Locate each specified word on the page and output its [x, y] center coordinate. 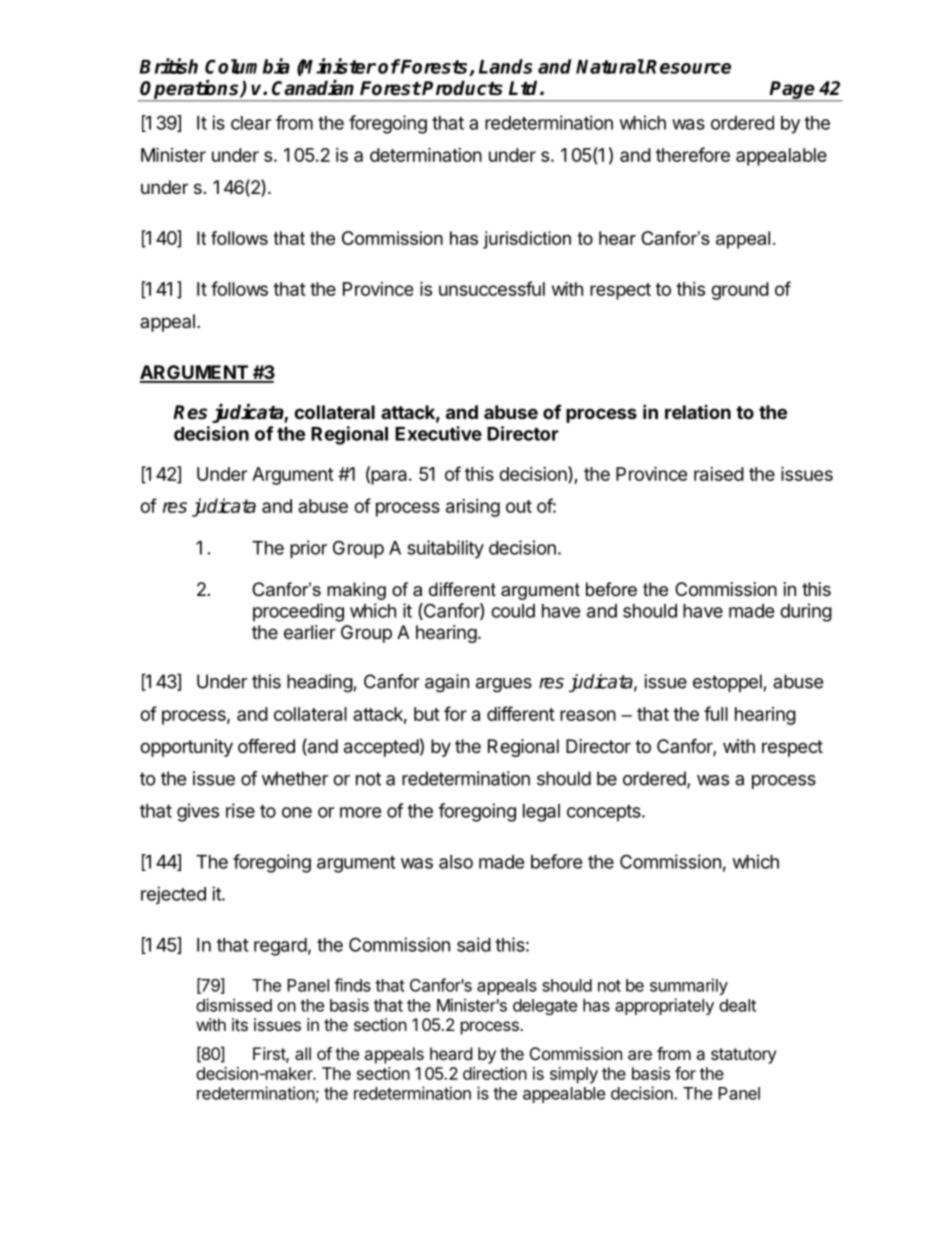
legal [541, 813]
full [716, 713]
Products [462, 88]
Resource [688, 67]
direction [495, 1073]
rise [240, 810]
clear [251, 123]
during [806, 612]
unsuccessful [492, 288]
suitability [445, 549]
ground [740, 291]
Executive [438, 433]
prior [308, 549]
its [240, 1024]
